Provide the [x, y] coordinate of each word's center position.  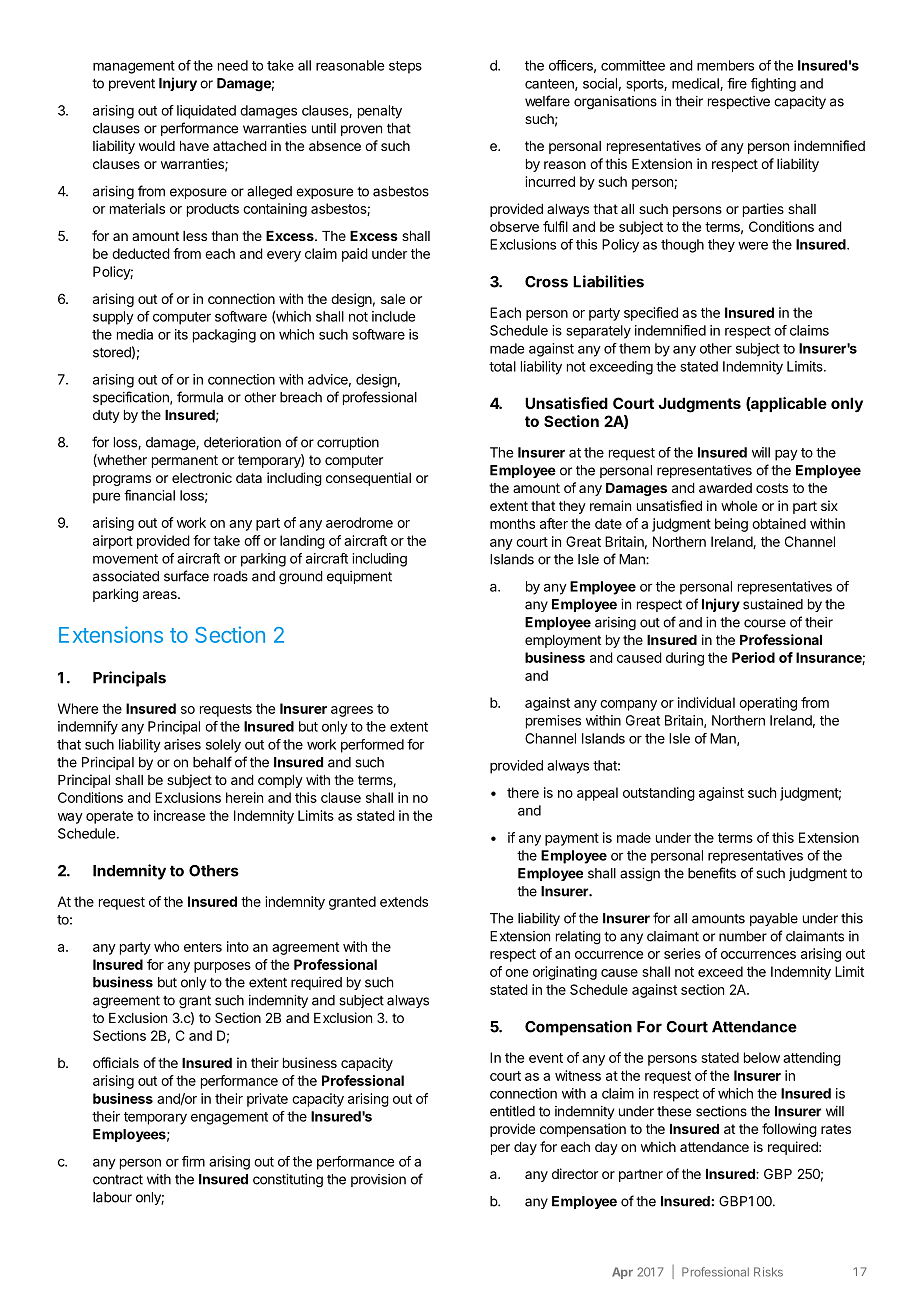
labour [112, 1197]
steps [405, 67]
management [134, 67]
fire [737, 83]
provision [378, 1180]
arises [182, 744]
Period [753, 657]
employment [563, 641]
